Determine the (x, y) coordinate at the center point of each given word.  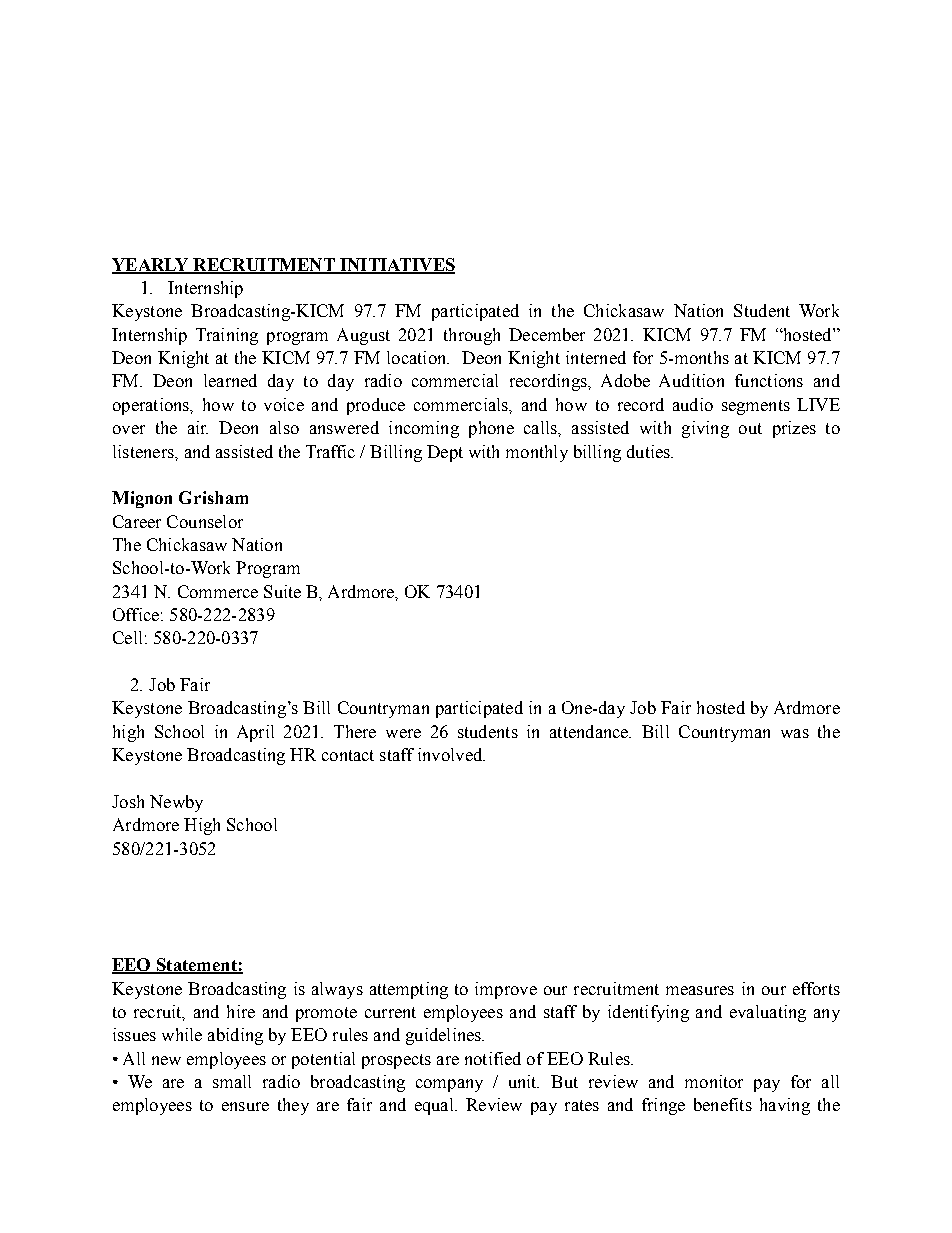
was (795, 733)
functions (769, 380)
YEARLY (151, 265)
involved (451, 754)
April (255, 733)
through (472, 336)
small (232, 1081)
